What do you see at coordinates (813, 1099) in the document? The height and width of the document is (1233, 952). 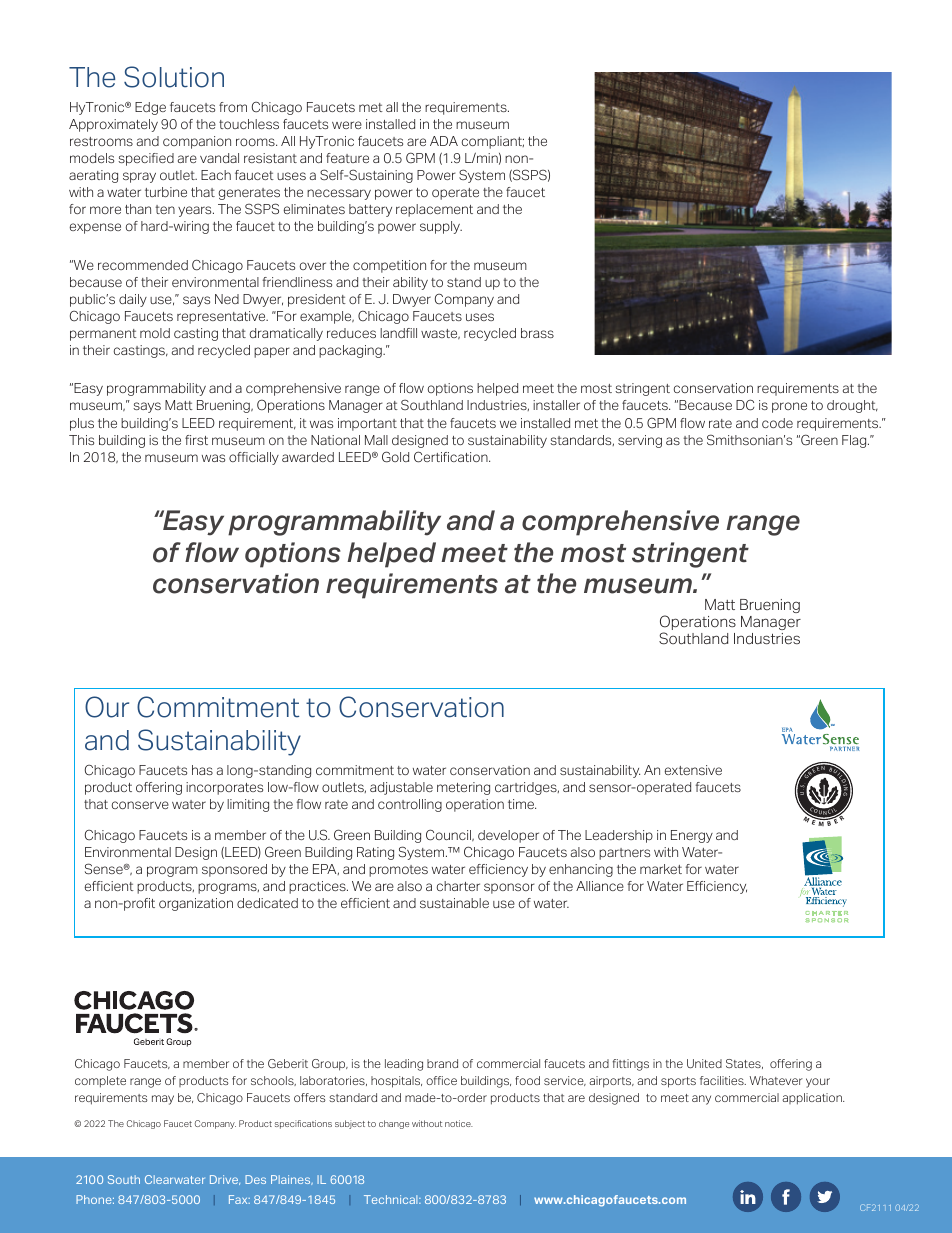 I see `application` at bounding box center [813, 1099].
